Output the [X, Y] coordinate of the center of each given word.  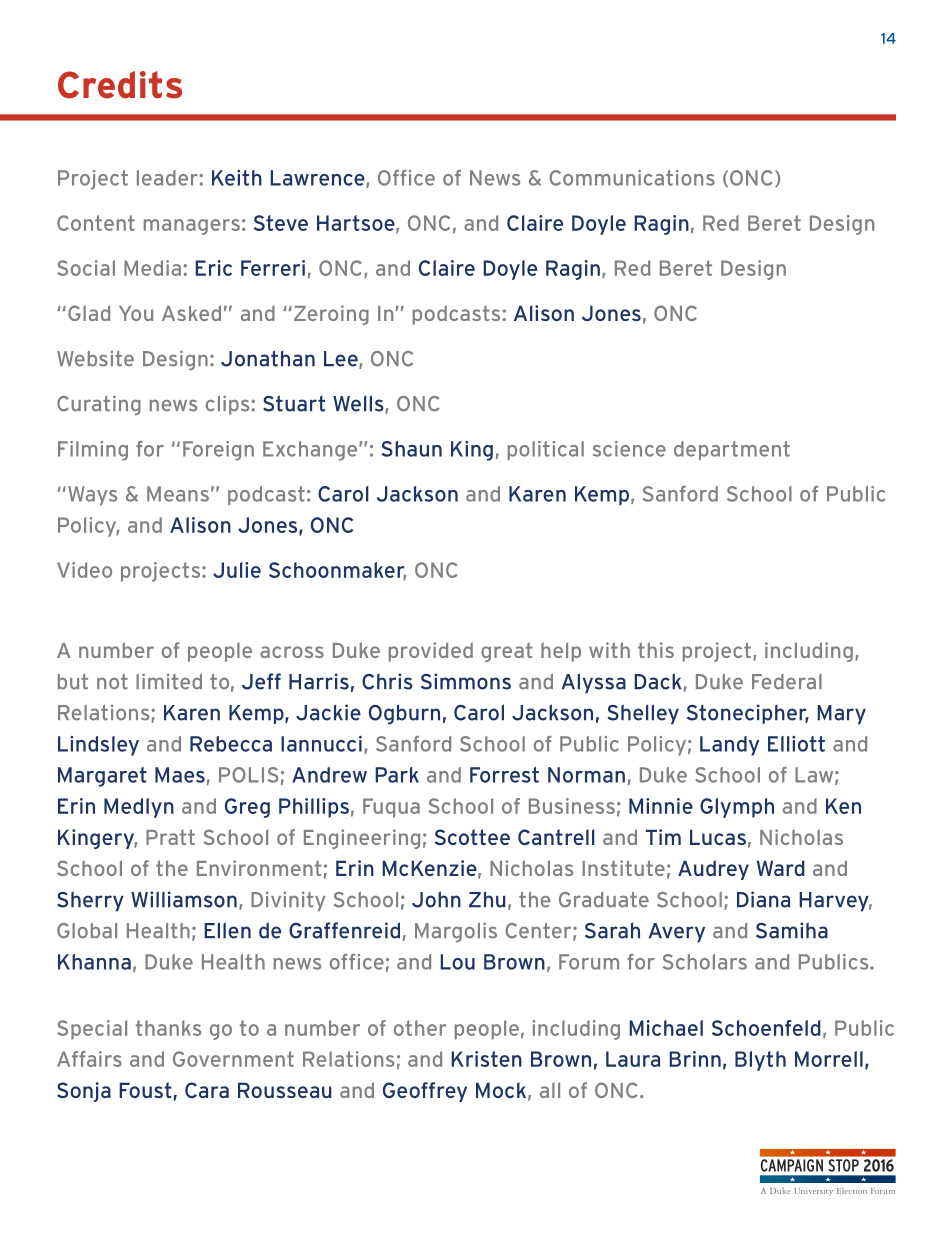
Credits [120, 85]
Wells [359, 404]
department [732, 451]
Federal [787, 682]
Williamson [184, 899]
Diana [763, 899]
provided [431, 652]
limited [169, 681]
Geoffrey [425, 1092]
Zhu [487, 899]
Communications [632, 178]
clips [229, 405]
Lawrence [318, 179]
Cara [207, 1090]
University [814, 1192]
